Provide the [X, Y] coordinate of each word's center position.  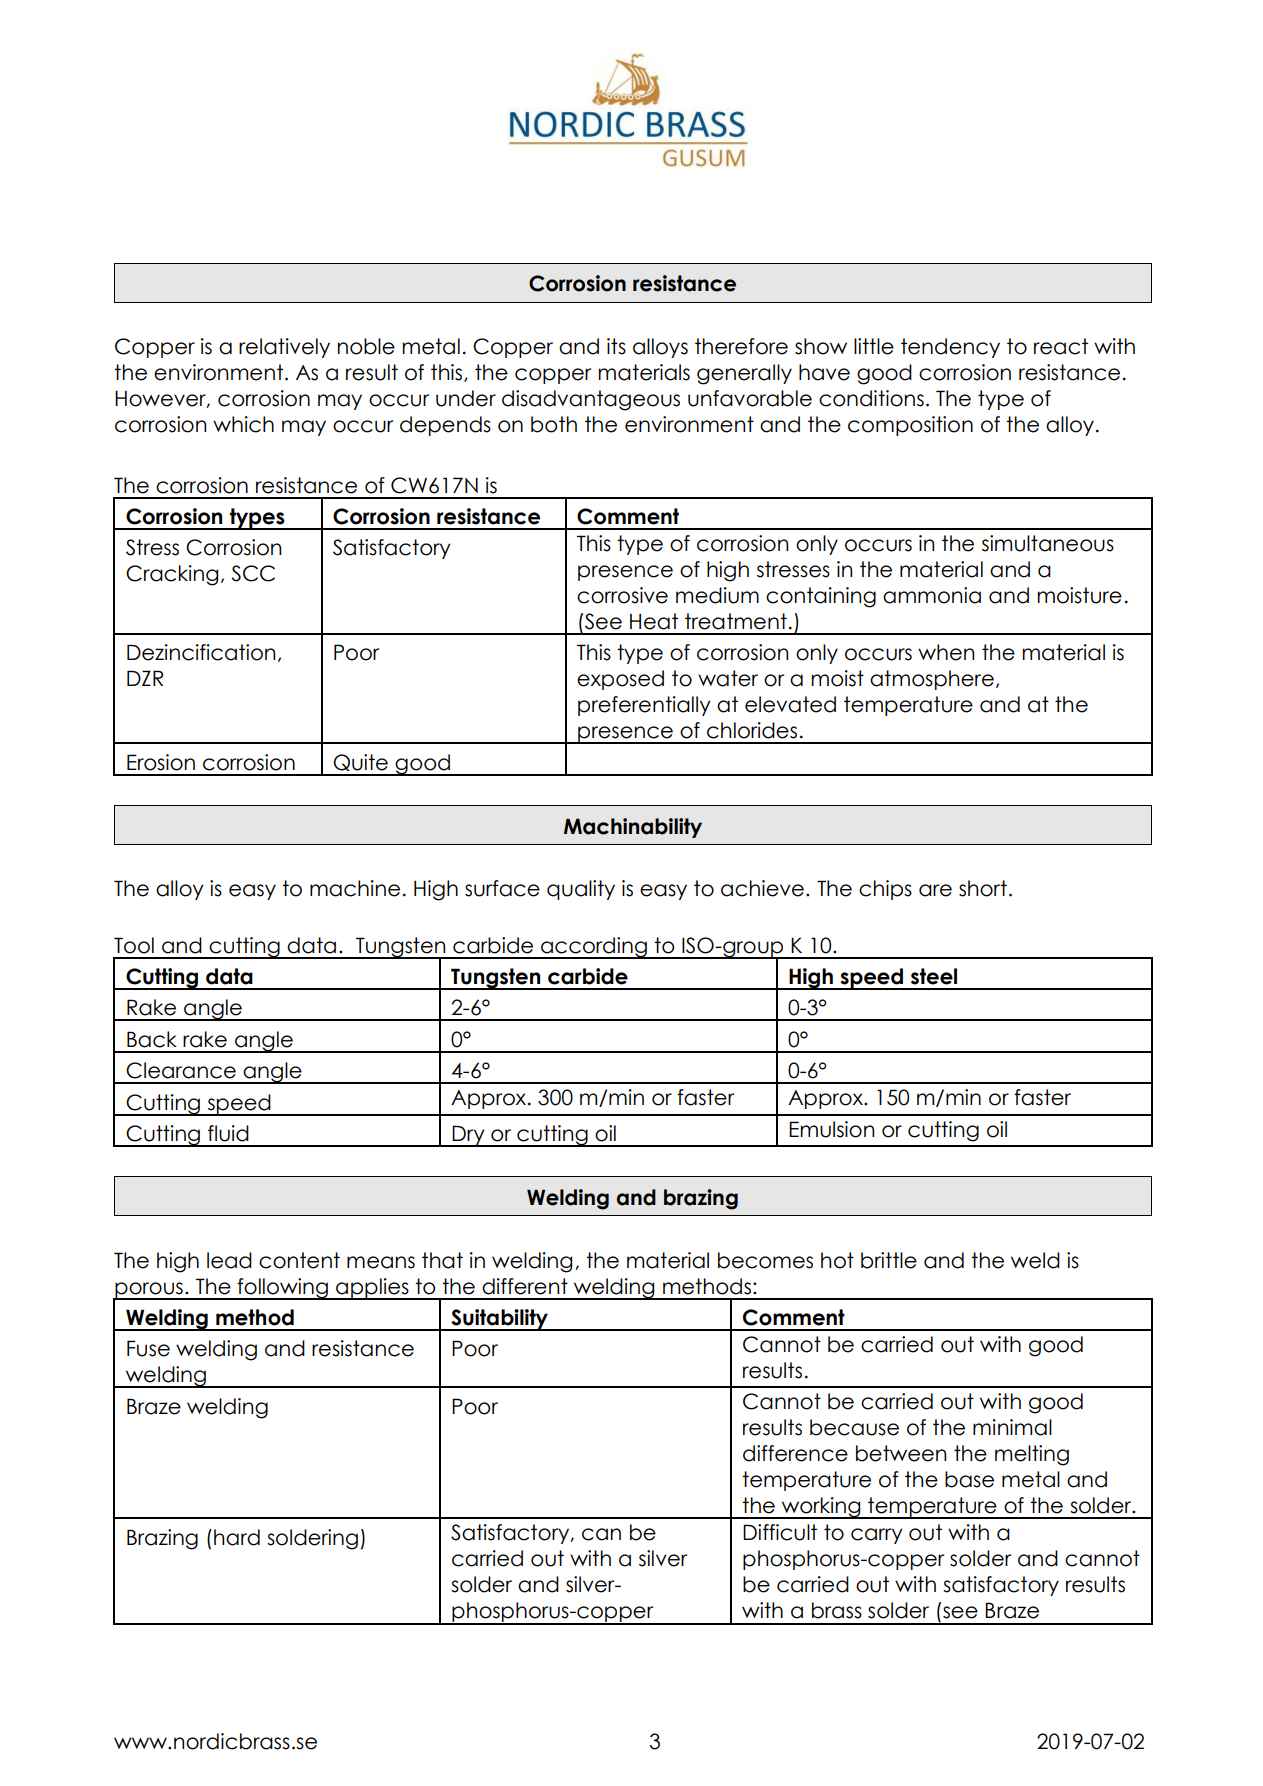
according [594, 948]
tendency [950, 348]
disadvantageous [591, 400]
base [969, 1479]
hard [237, 1537]
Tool [134, 945]
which [243, 424]
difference [795, 1453]
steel [934, 976]
